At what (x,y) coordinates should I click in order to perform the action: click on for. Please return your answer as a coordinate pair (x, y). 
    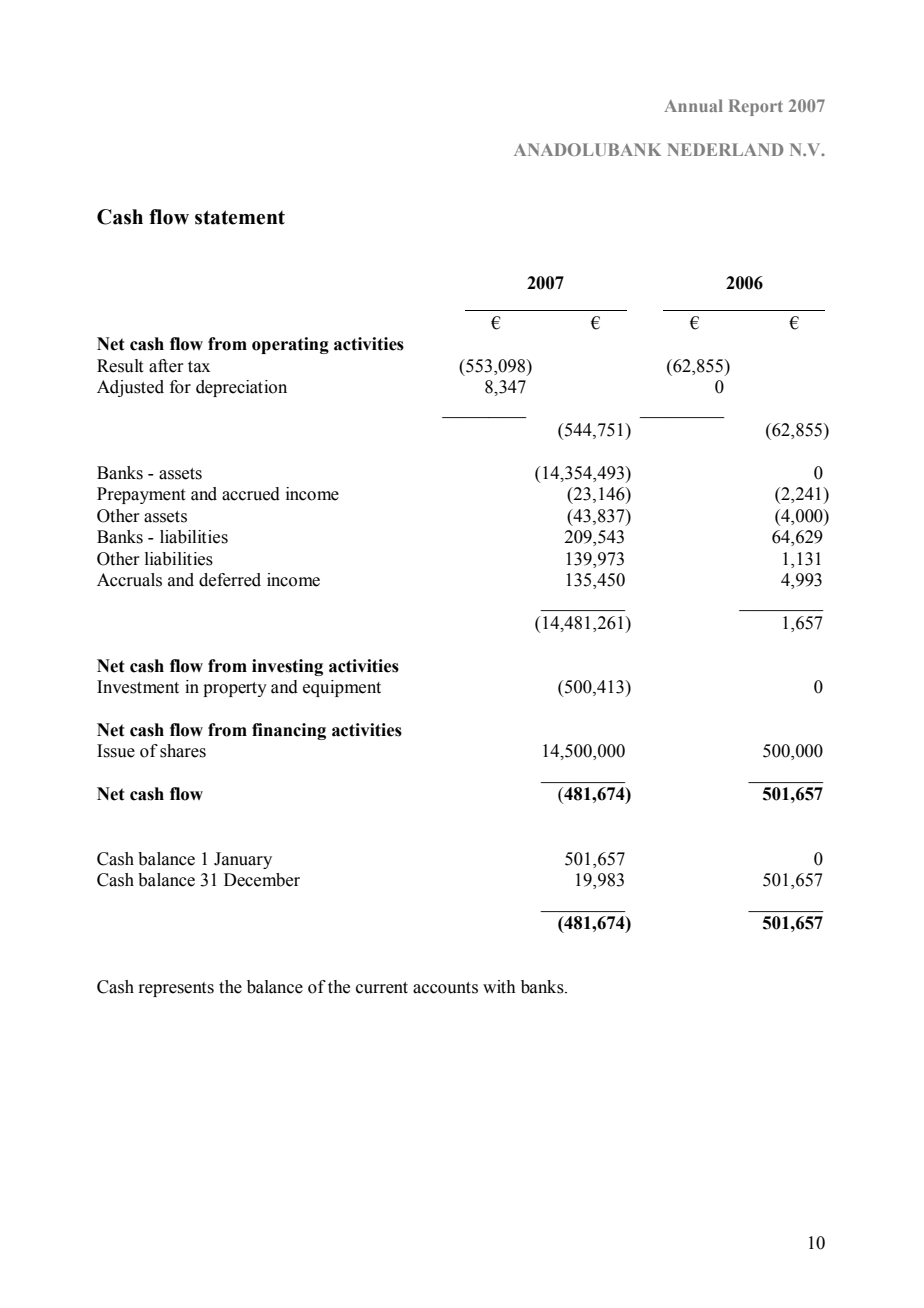
    Looking at the image, I should click on (180, 387).
